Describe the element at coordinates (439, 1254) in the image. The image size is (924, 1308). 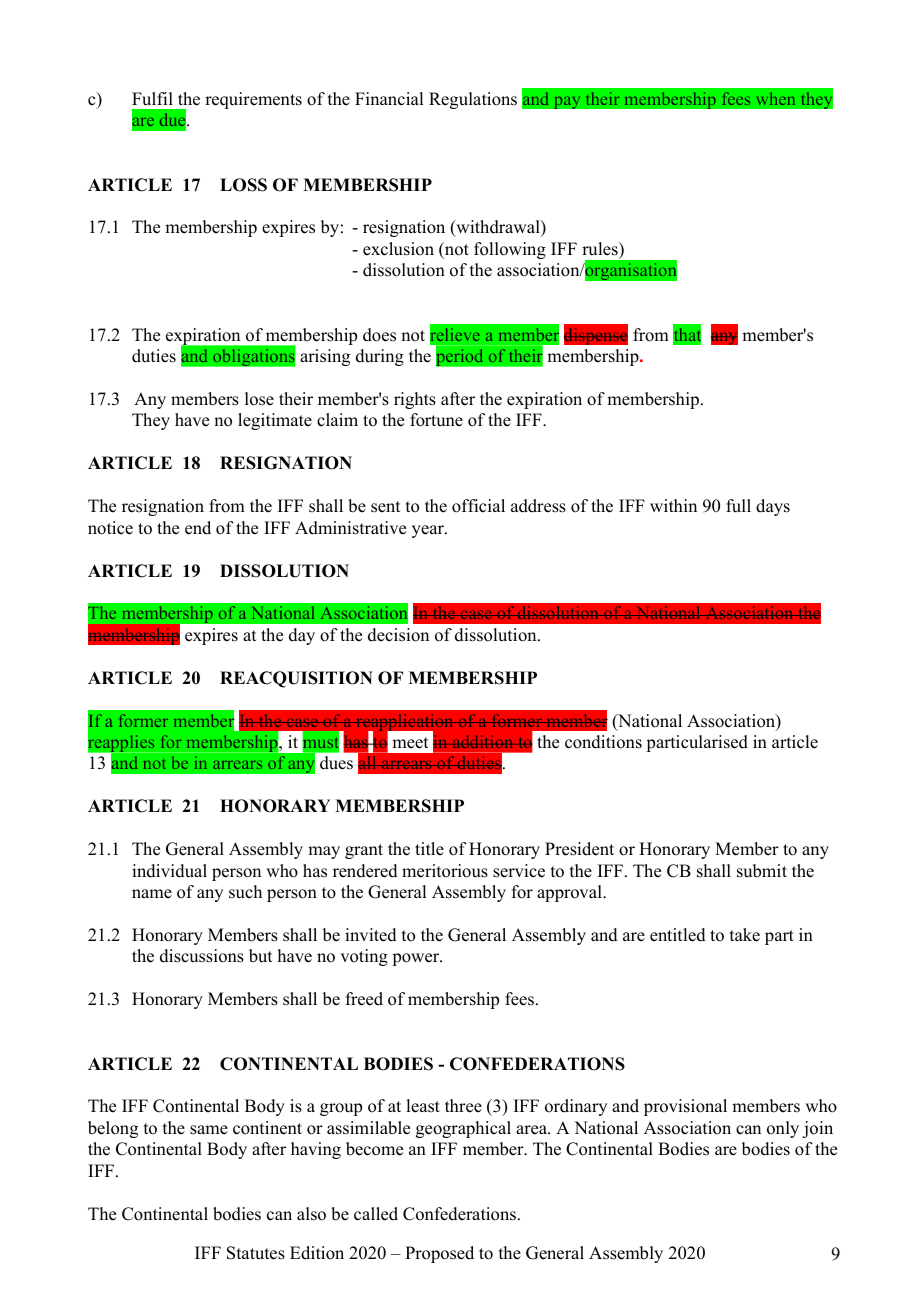
I see `Proposed` at that location.
